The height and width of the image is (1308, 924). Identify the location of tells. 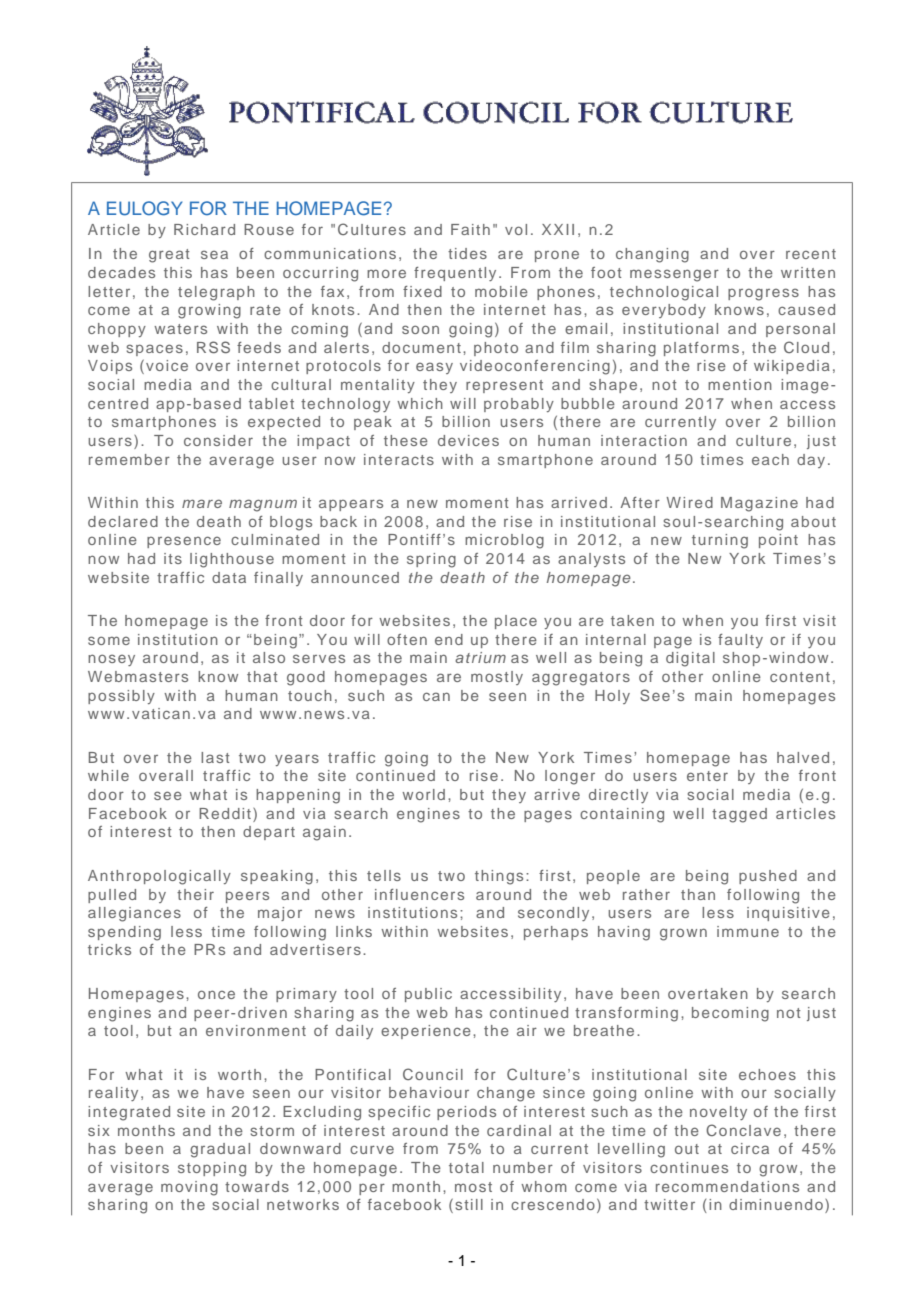
(384, 875).
